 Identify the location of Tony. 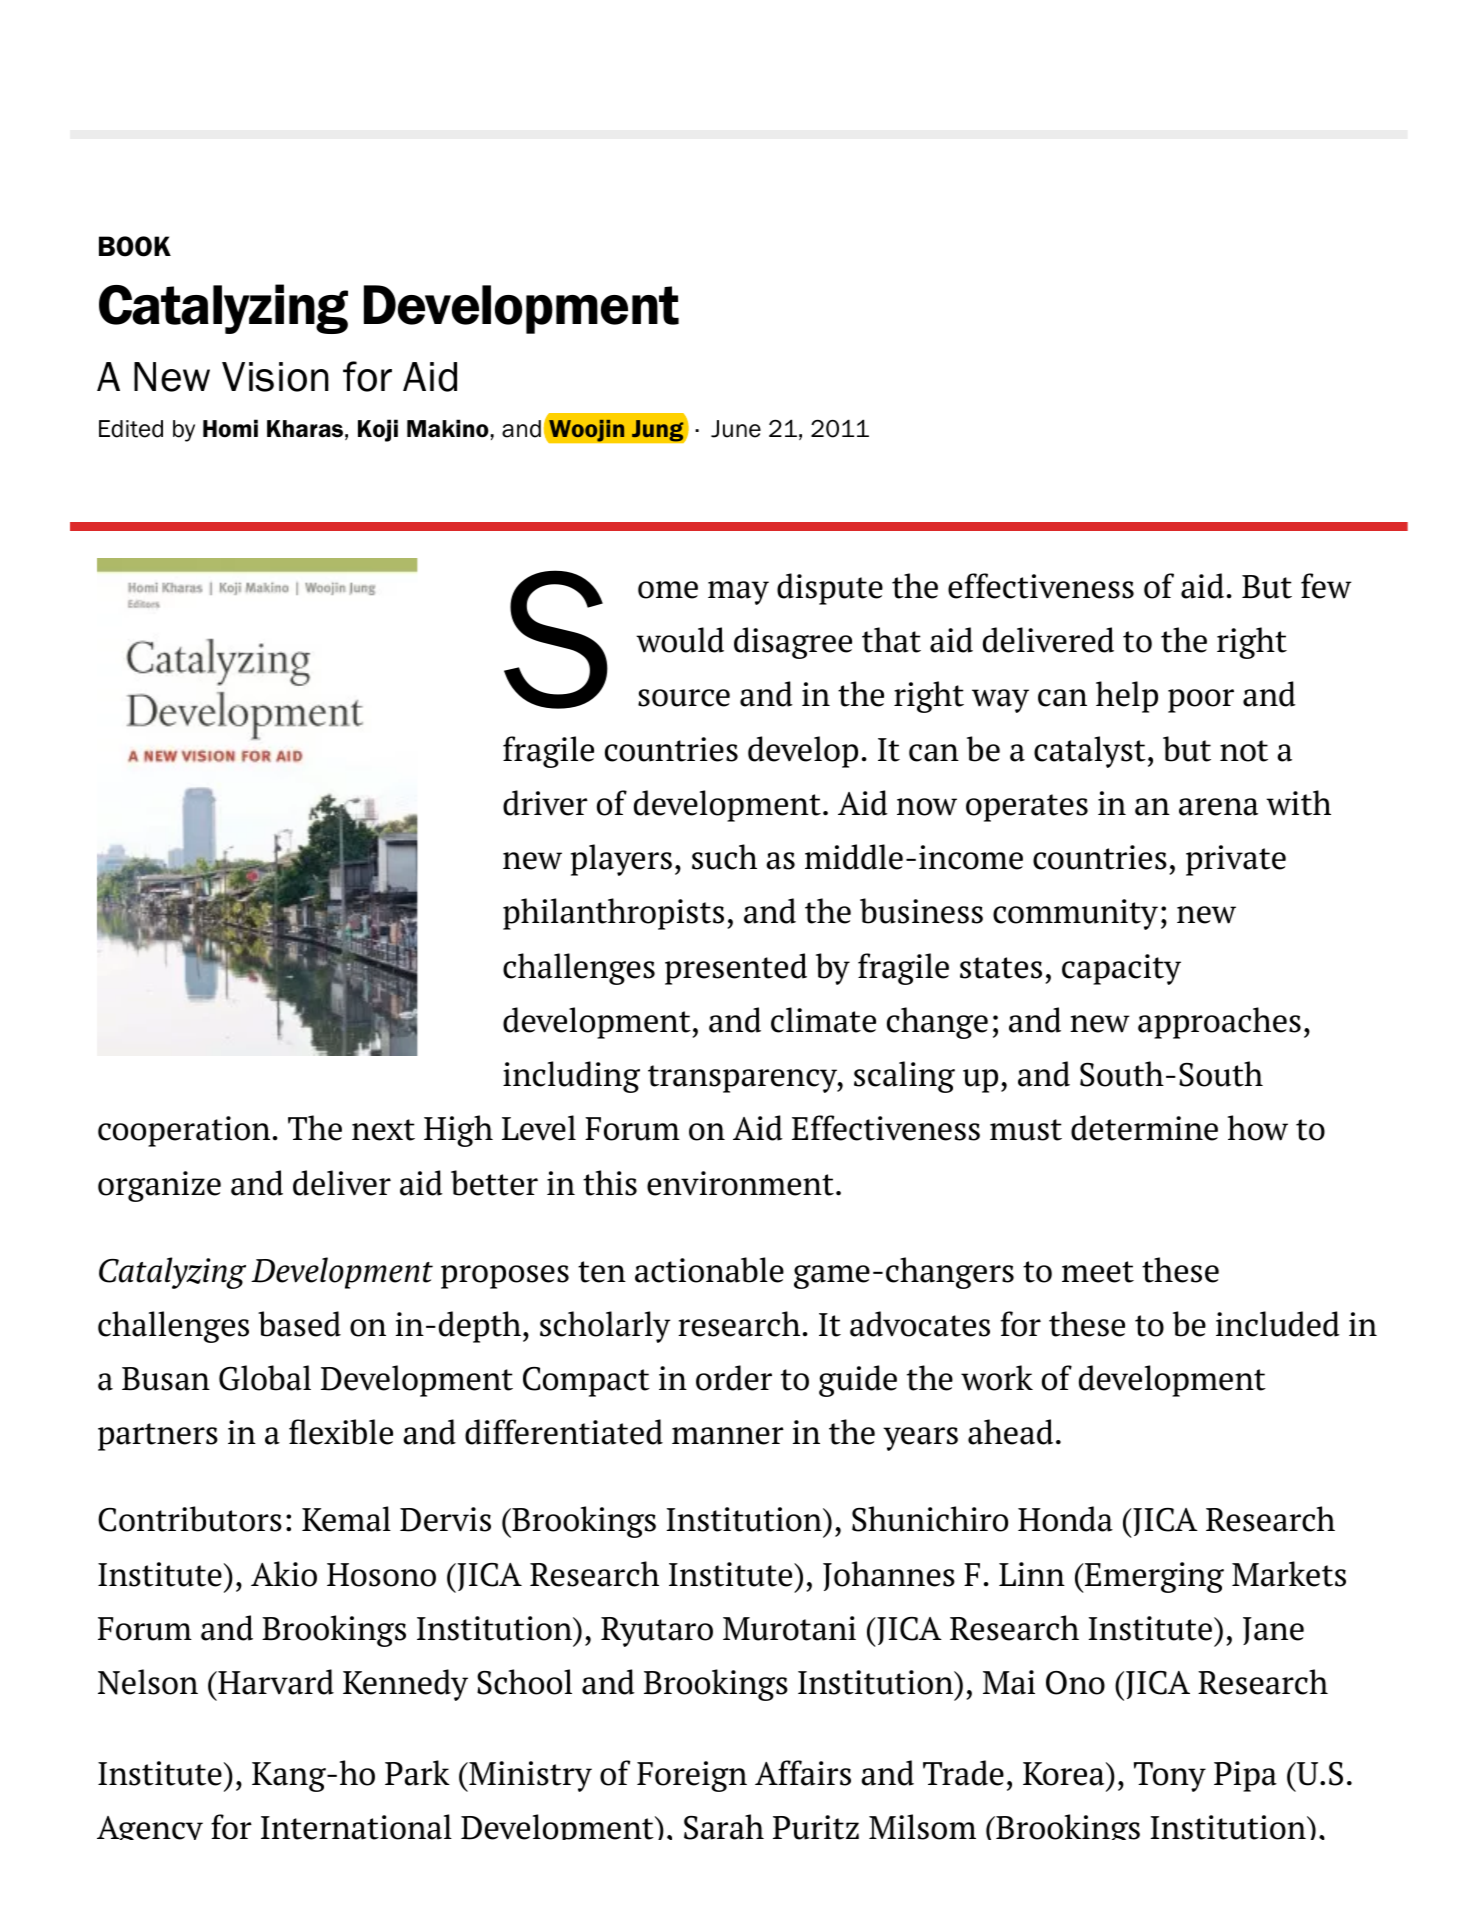
(1170, 1777).
